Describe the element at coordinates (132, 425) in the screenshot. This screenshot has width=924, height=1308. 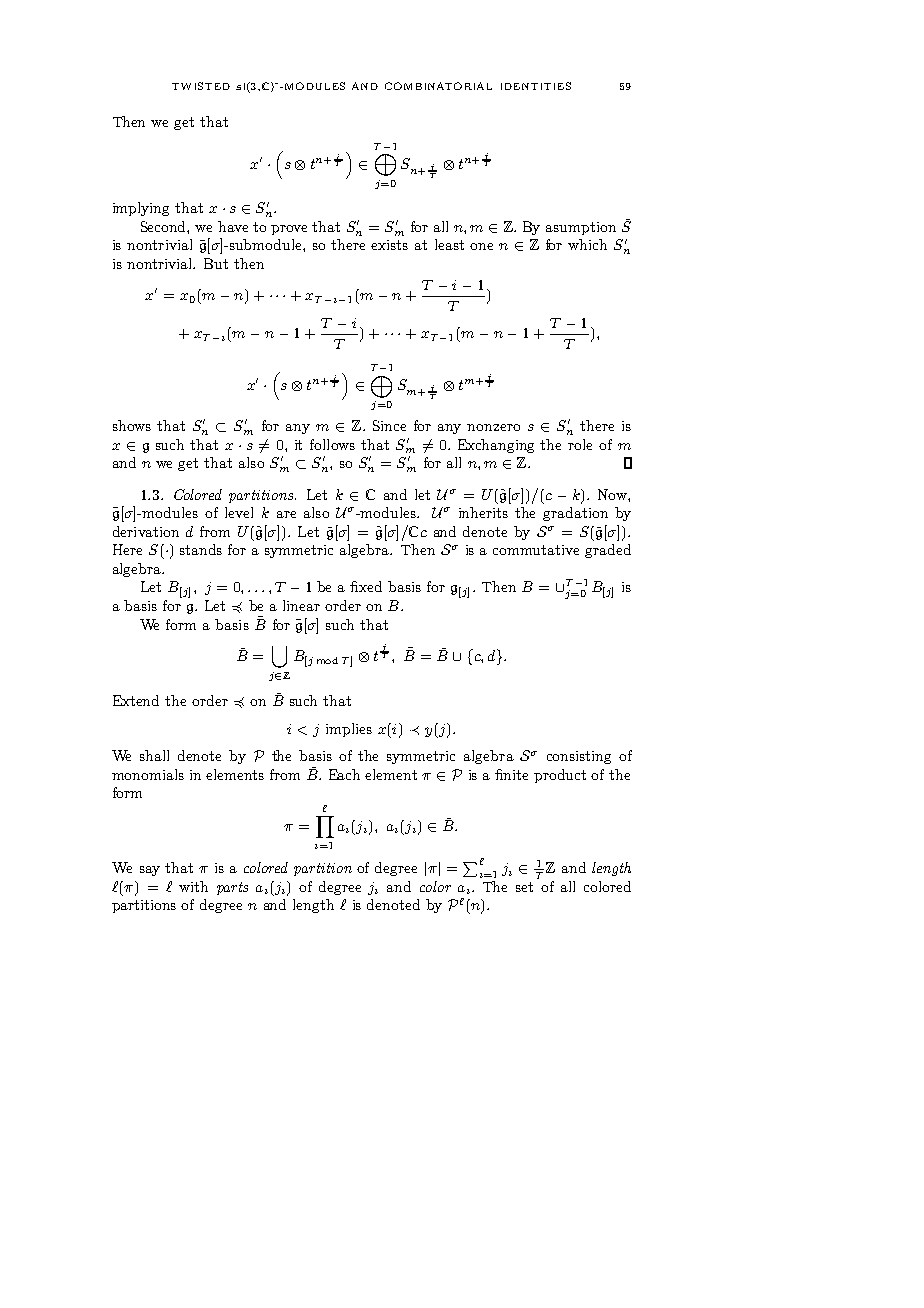
I see `shows` at that location.
